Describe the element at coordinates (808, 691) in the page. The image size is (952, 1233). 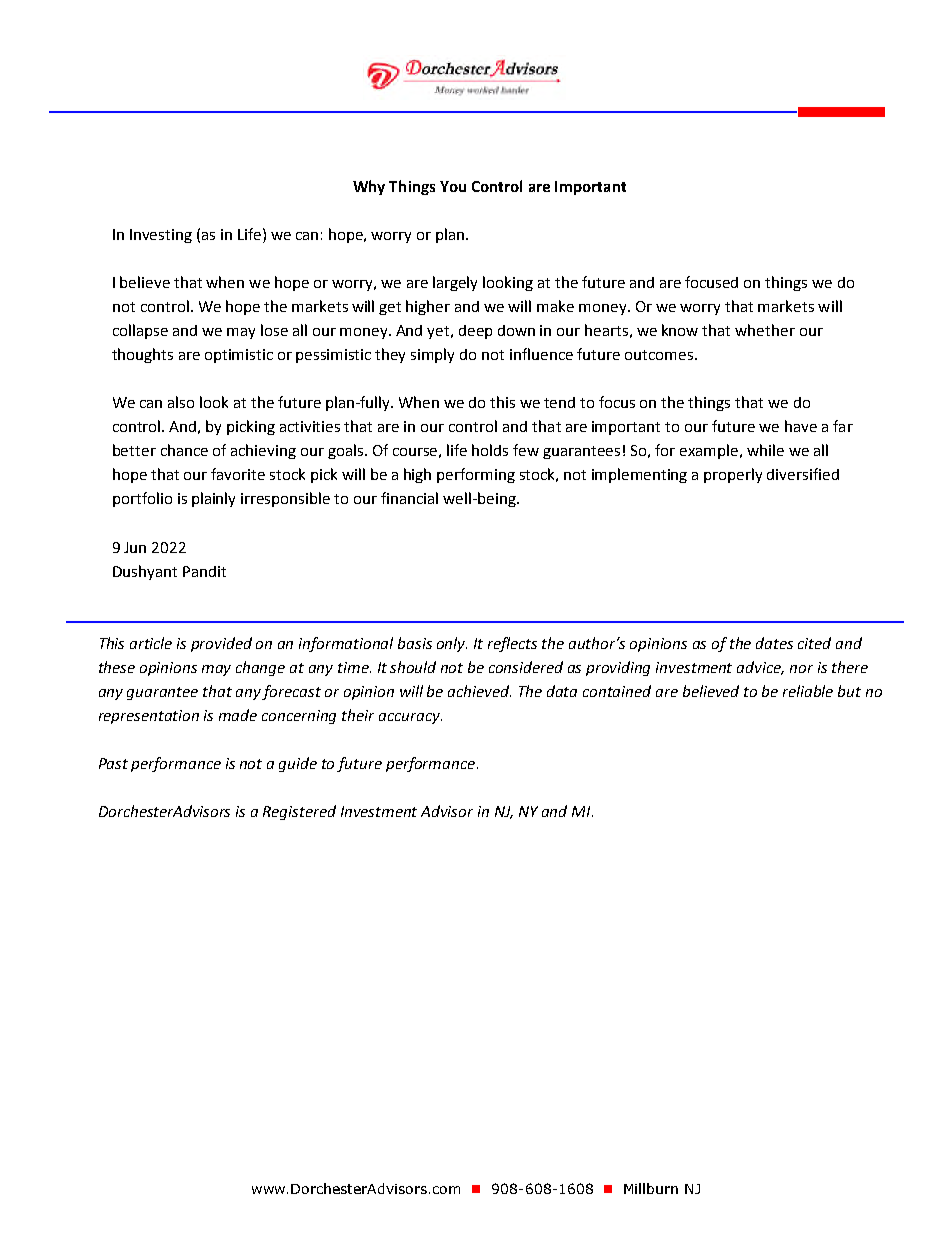
I see `reliable` at that location.
